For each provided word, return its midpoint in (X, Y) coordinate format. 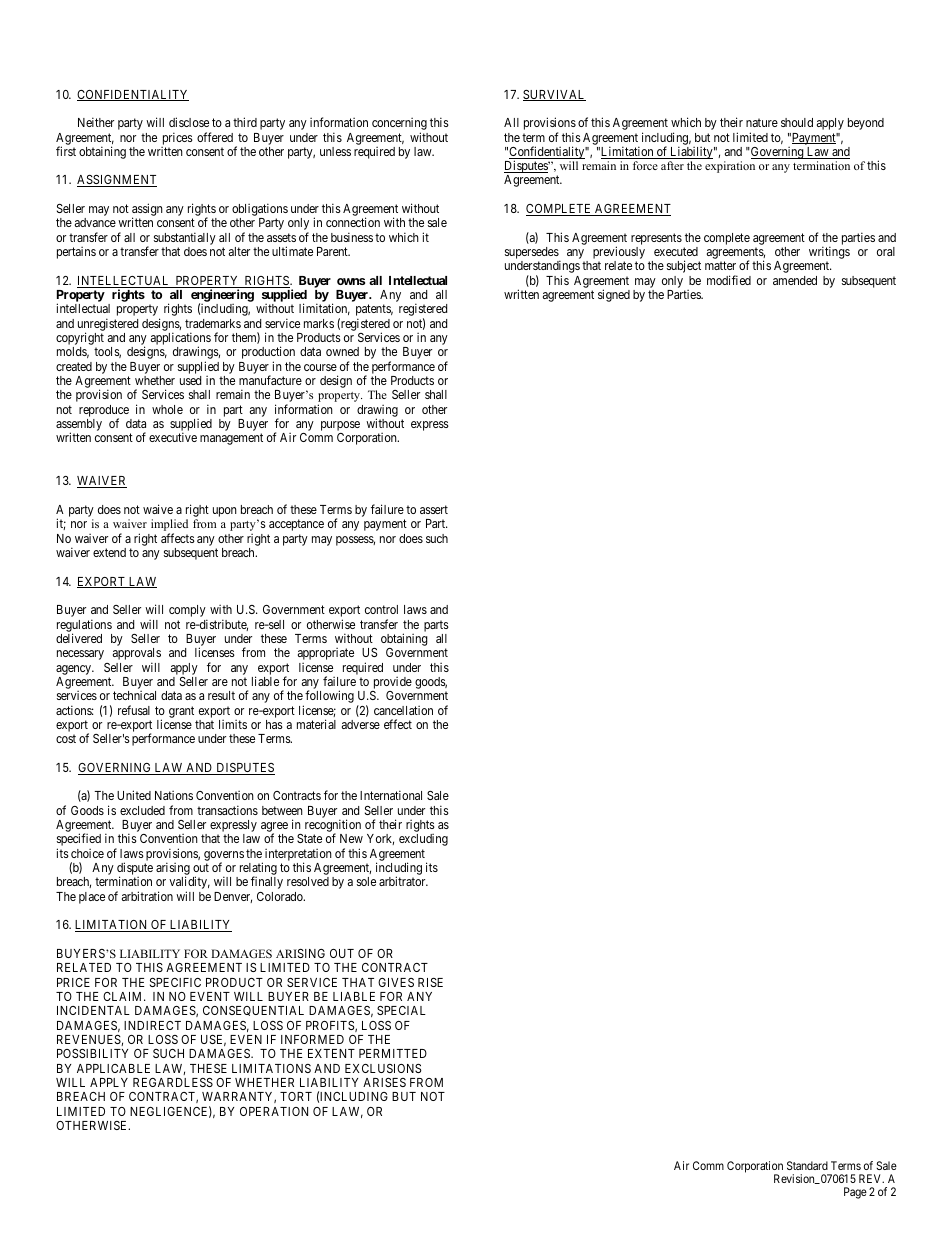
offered (215, 137)
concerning (399, 125)
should (797, 122)
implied (169, 526)
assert (434, 509)
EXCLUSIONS (383, 1068)
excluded (142, 810)
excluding (423, 840)
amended (795, 280)
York (380, 839)
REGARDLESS (173, 1082)
